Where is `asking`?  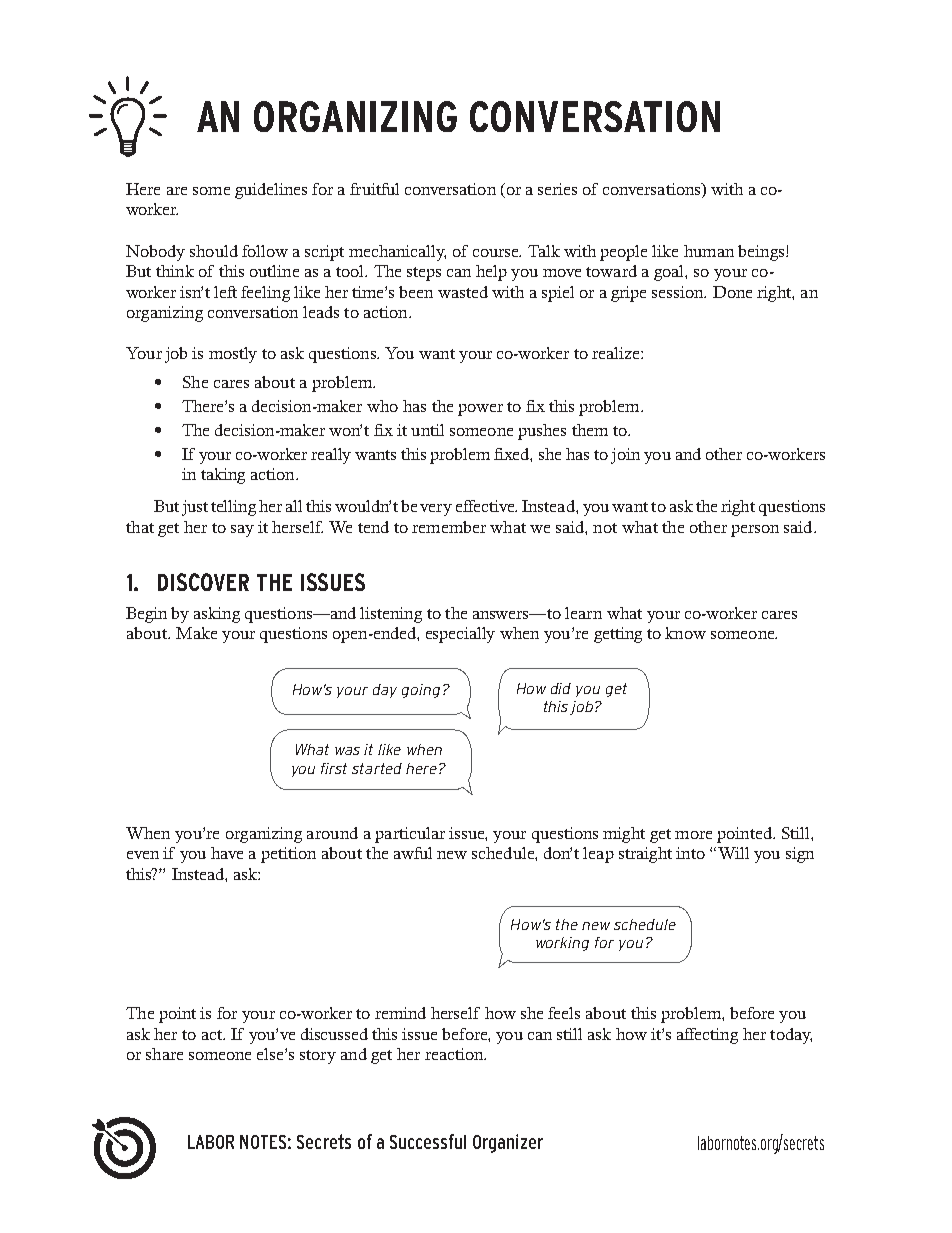
asking is located at coordinates (217, 615).
